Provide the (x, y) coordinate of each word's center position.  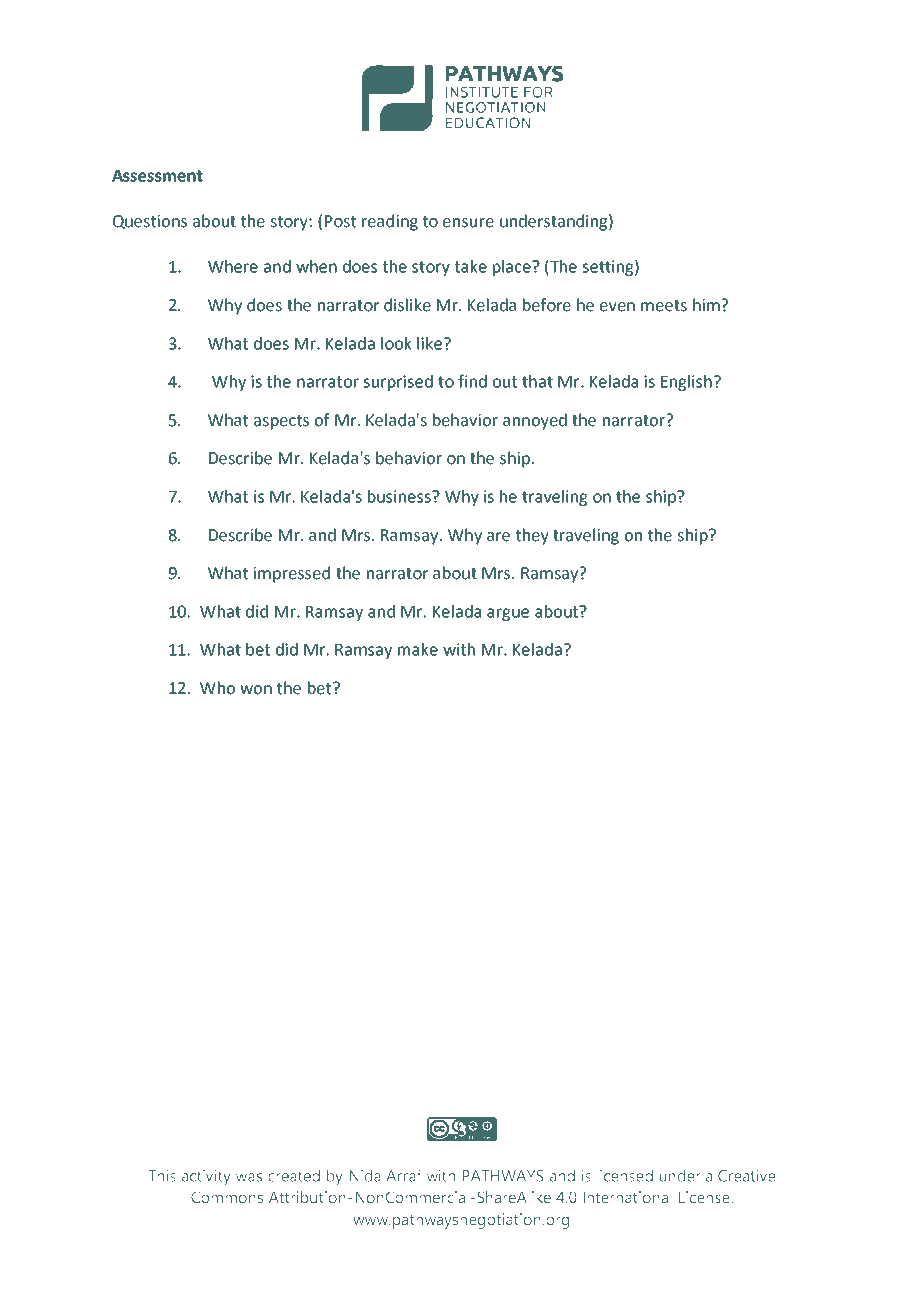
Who (217, 688)
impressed (291, 574)
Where (233, 266)
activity (206, 1177)
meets (664, 306)
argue (508, 614)
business (400, 496)
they (532, 536)
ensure (468, 223)
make (418, 649)
